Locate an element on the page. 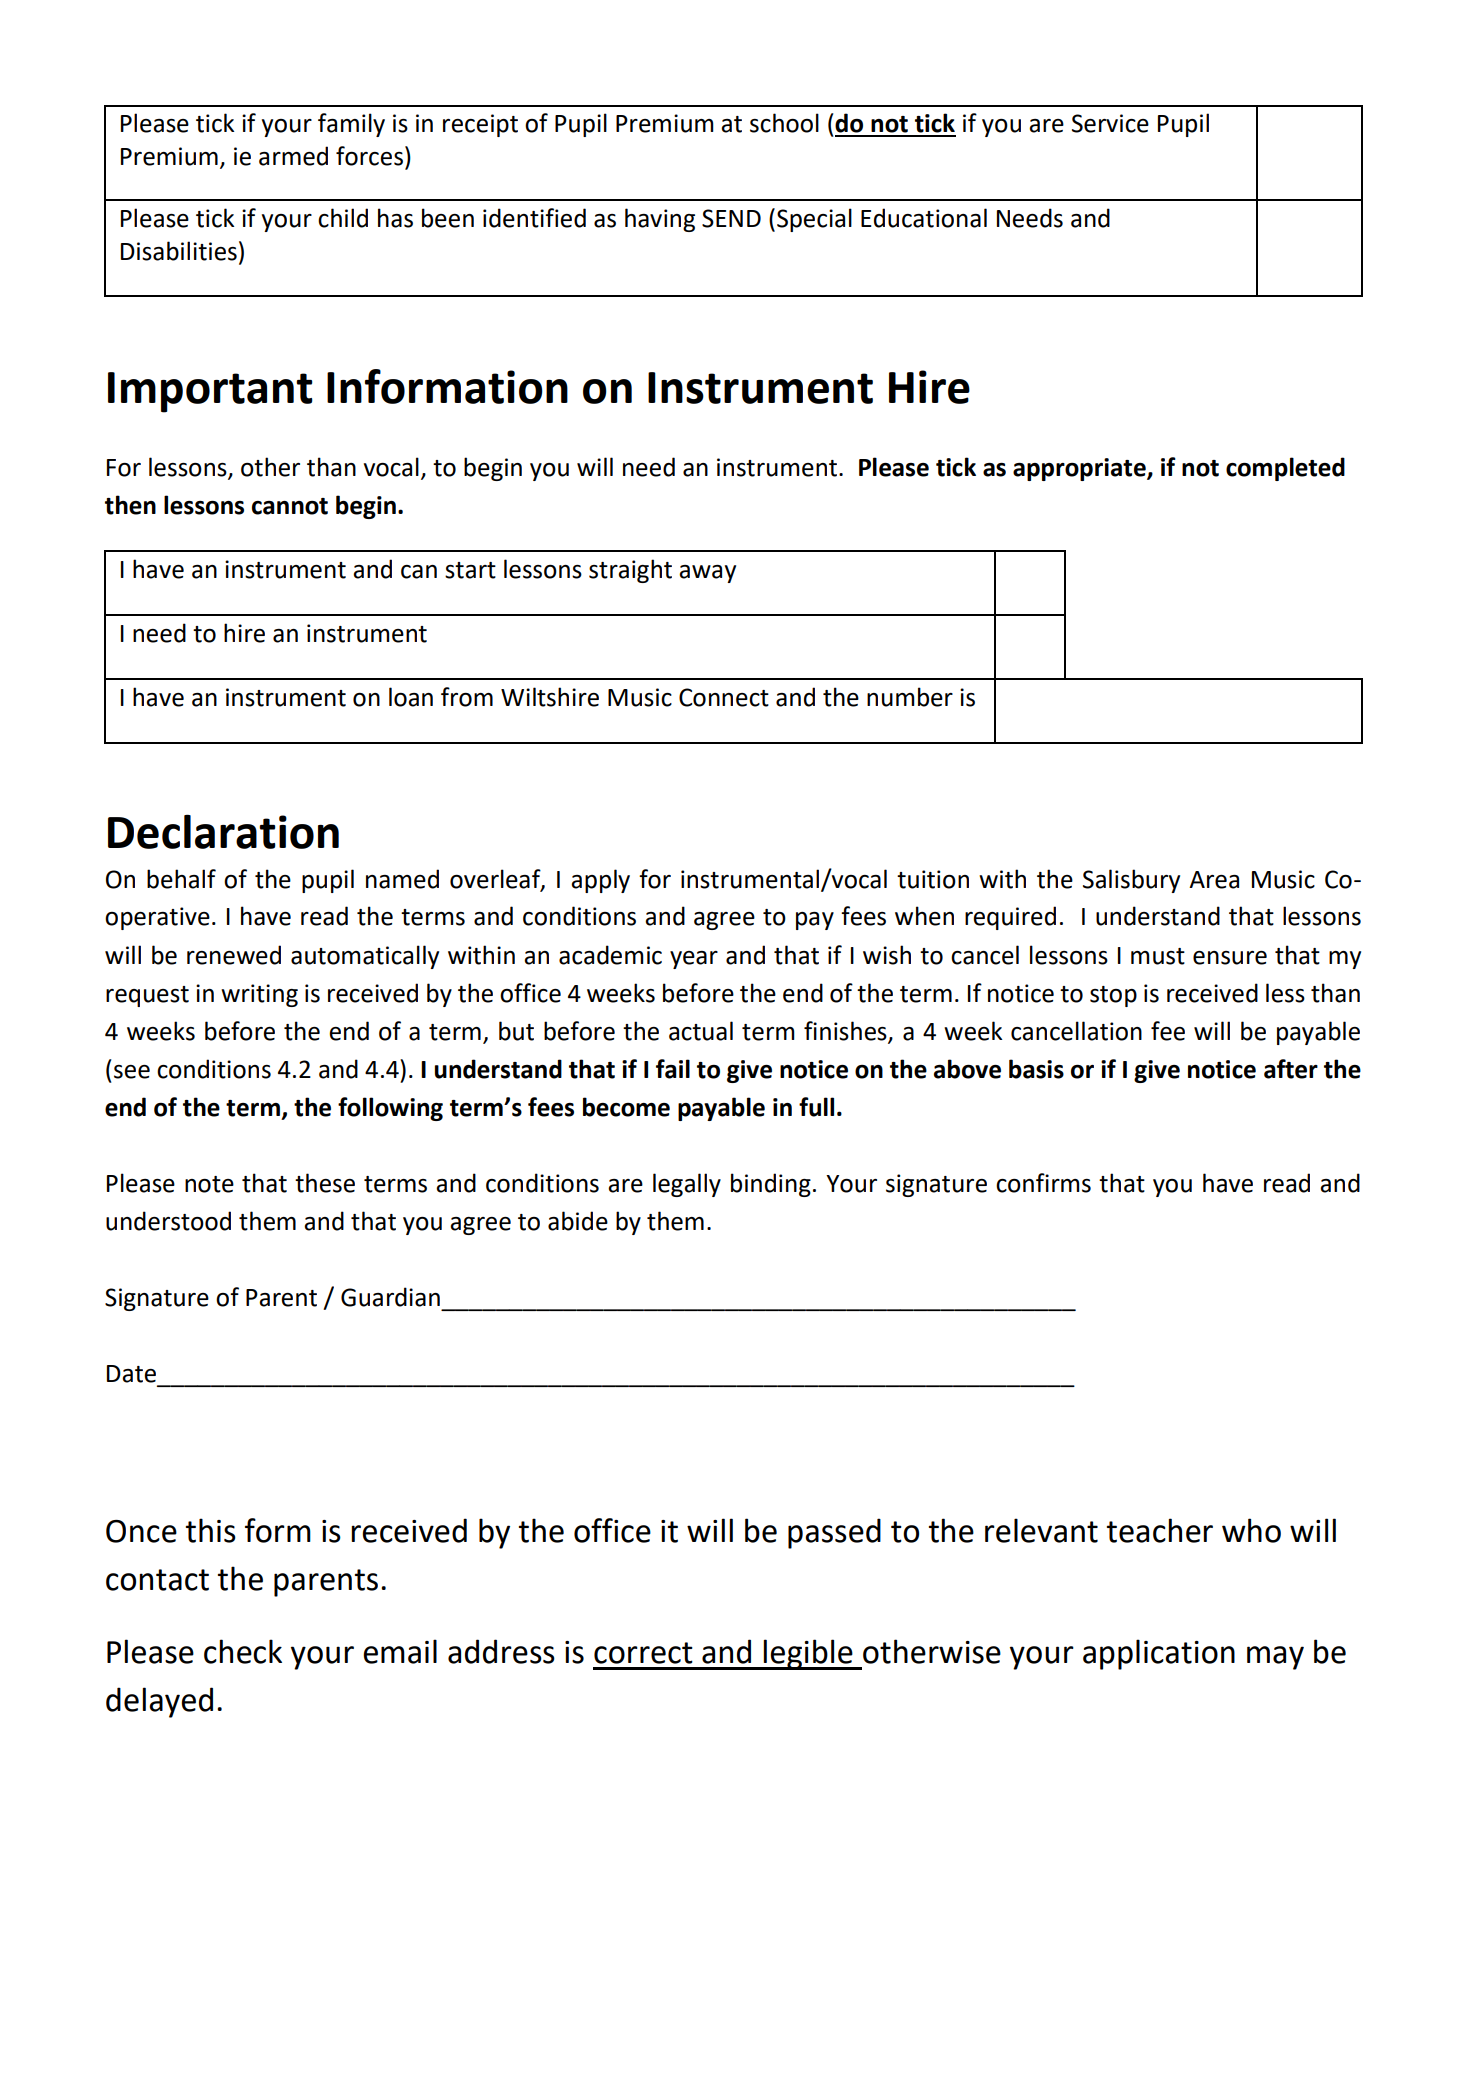  appropriate is located at coordinates (1080, 469).
